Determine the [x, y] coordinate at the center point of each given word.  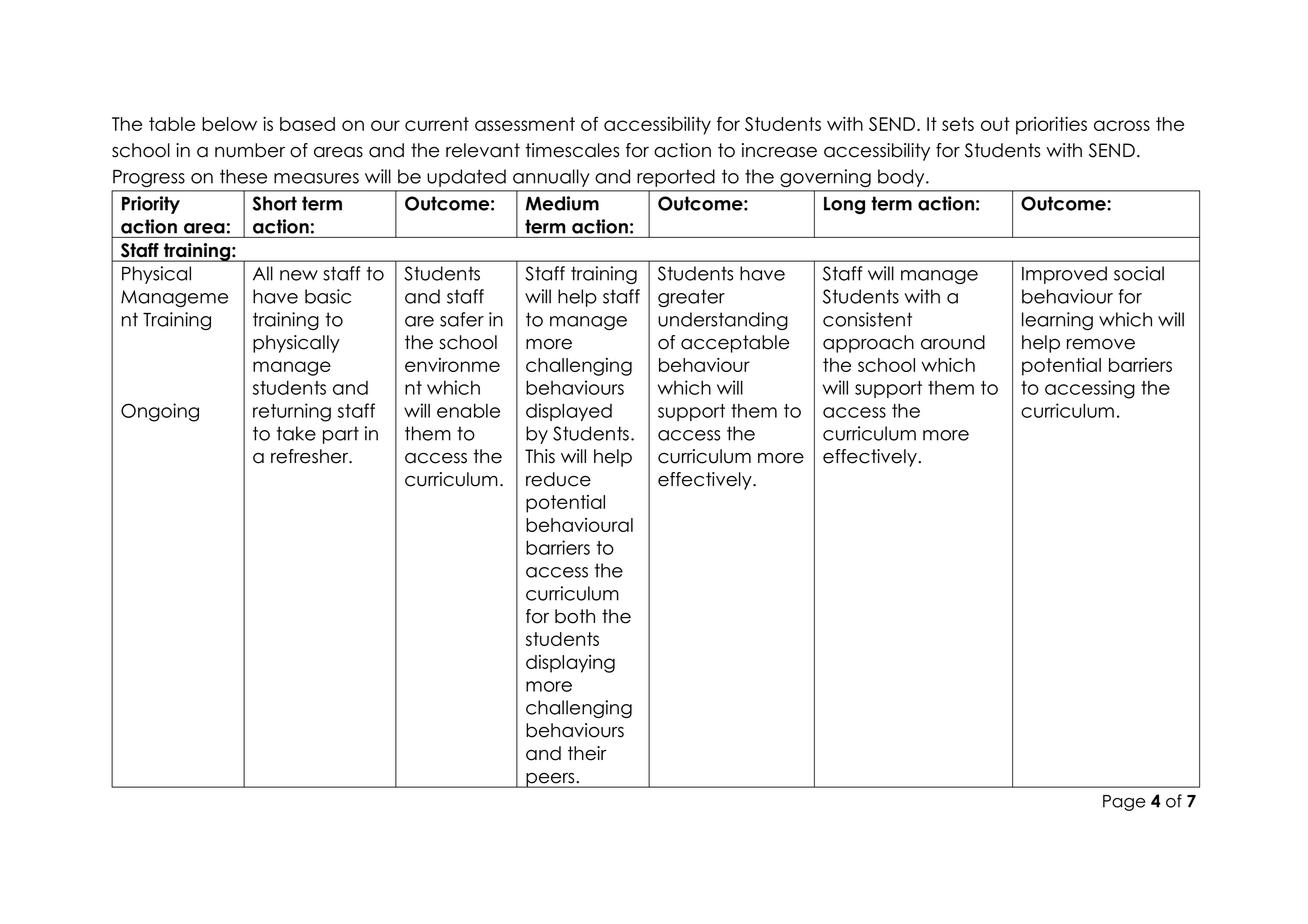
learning [1057, 321]
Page [1124, 803]
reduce [558, 479]
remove [1101, 344]
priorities [1051, 126]
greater [691, 298]
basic [328, 296]
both [575, 616]
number [250, 150]
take [296, 433]
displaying [570, 664]
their [587, 753]
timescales [572, 150]
